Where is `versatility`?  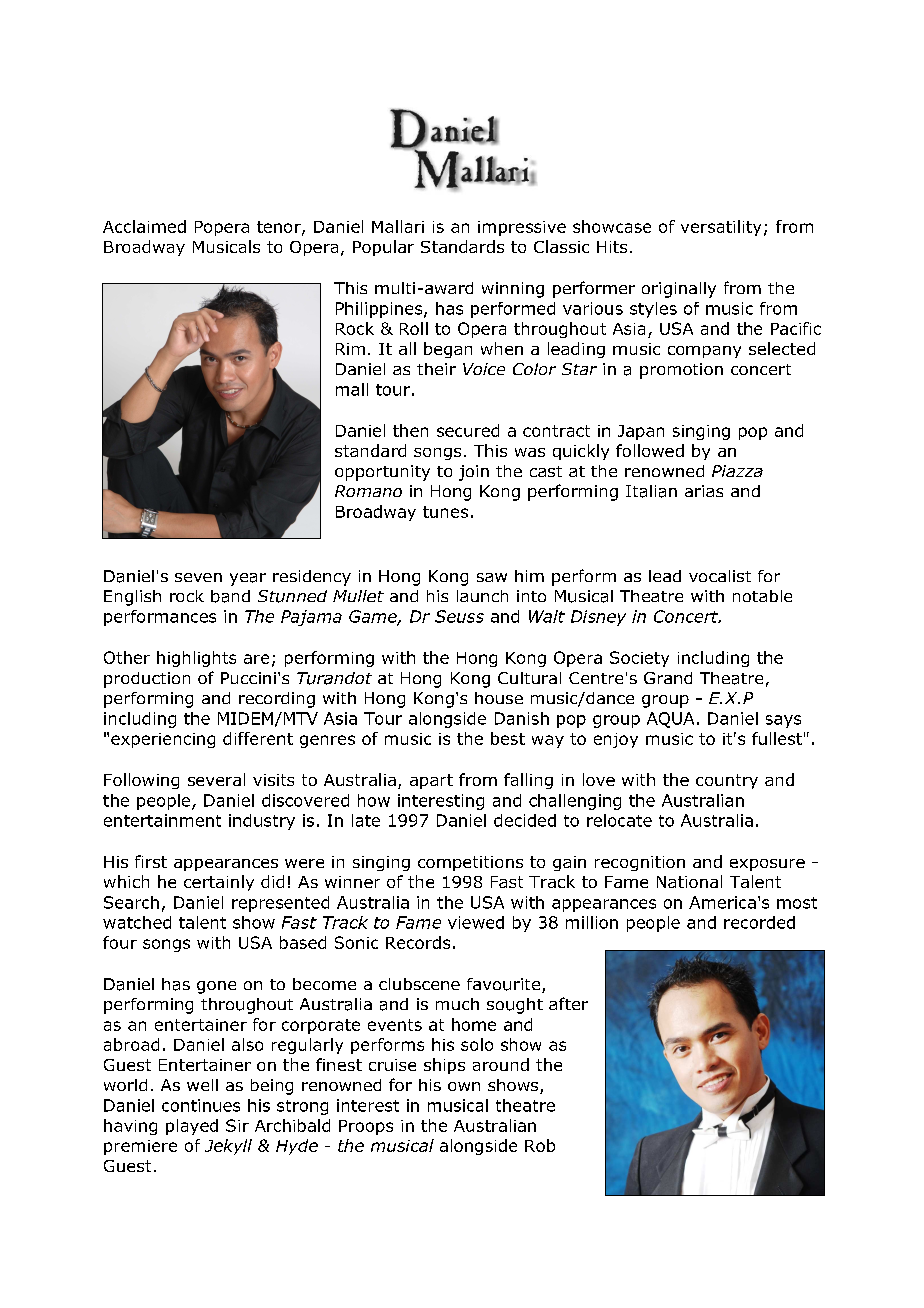 versatility is located at coordinates (721, 228).
